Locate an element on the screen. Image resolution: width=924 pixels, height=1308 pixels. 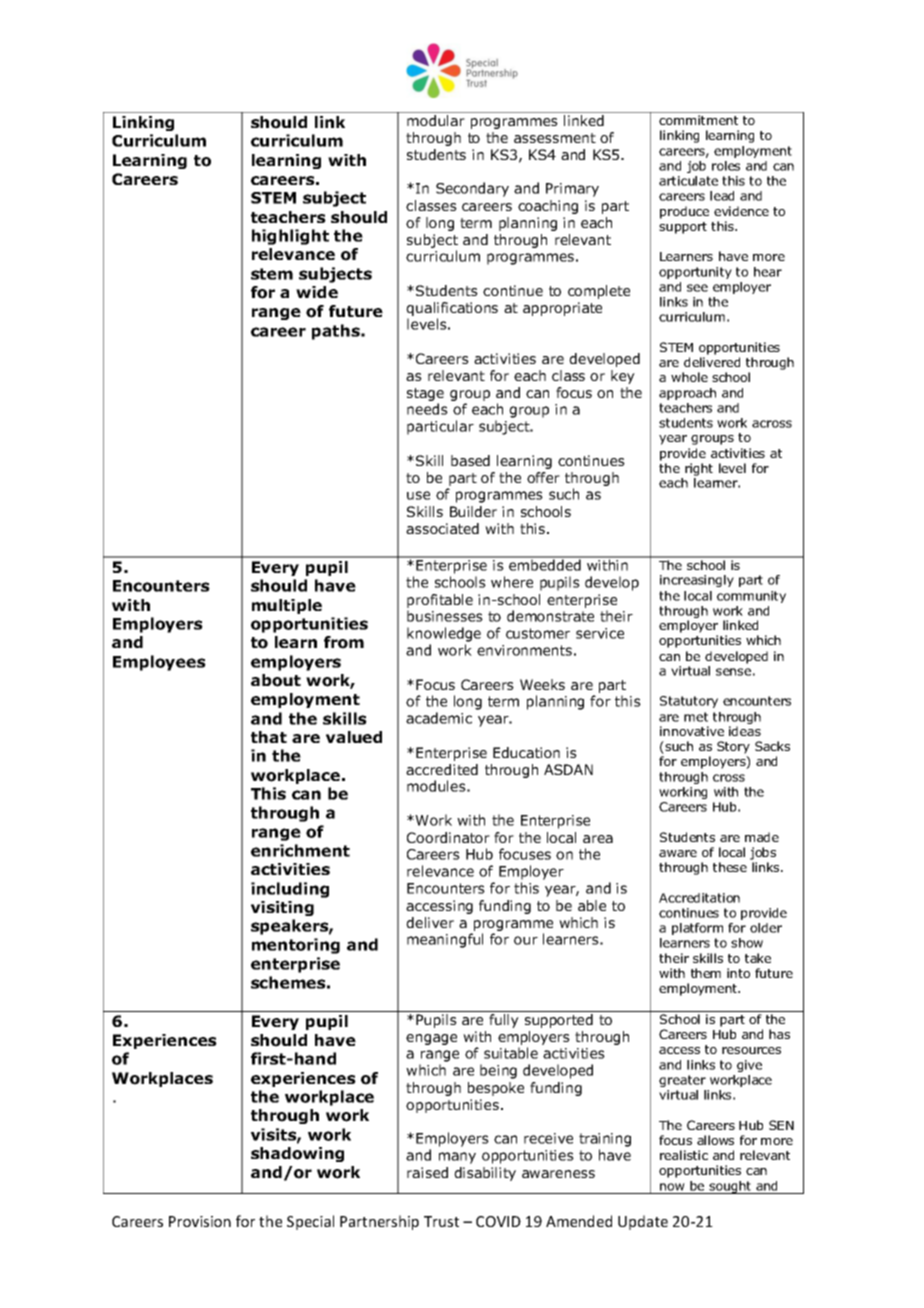
highlight is located at coordinates (290, 237).
